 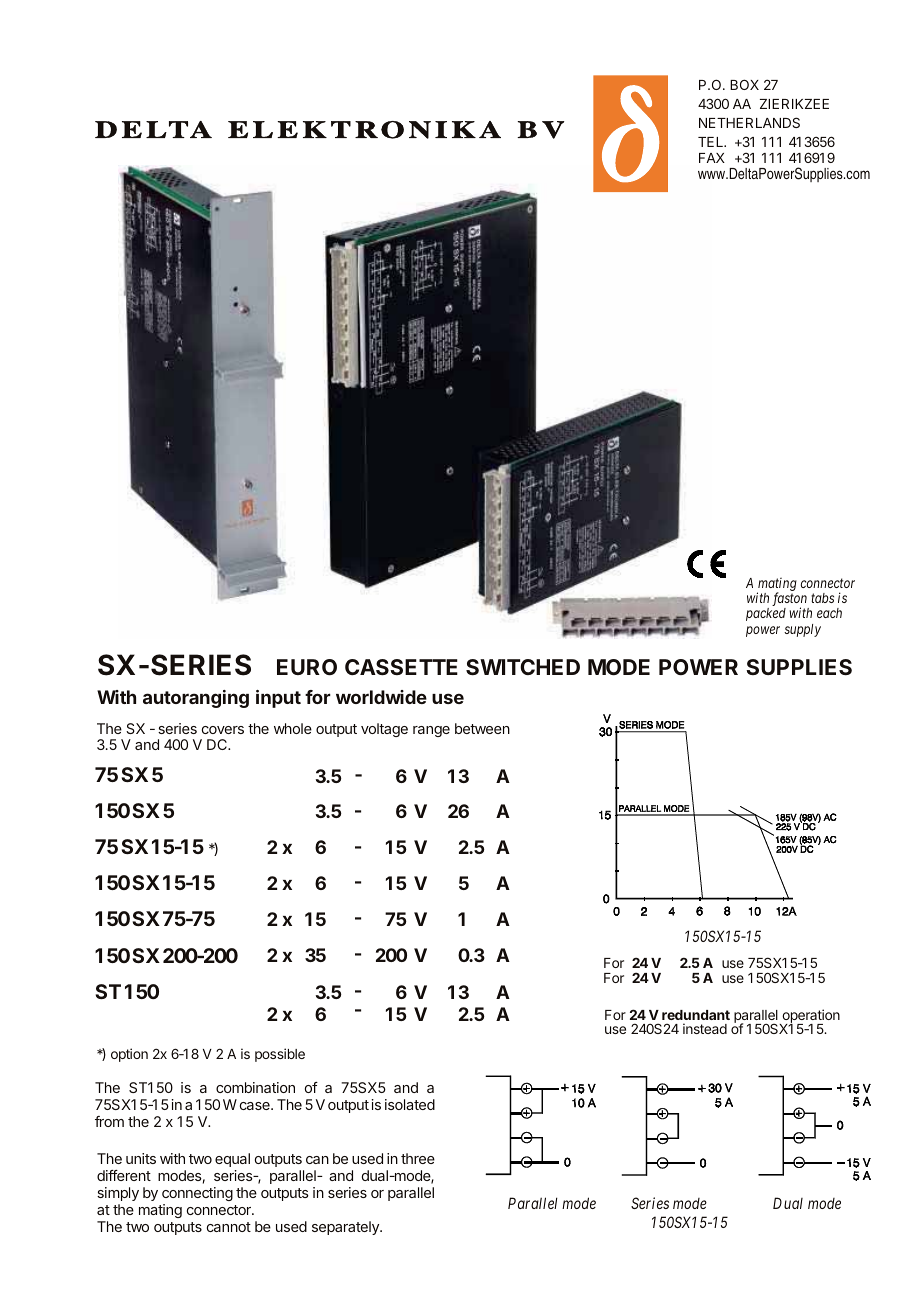 What do you see at coordinates (778, 122) in the page?
I see `LANDS` at bounding box center [778, 122].
